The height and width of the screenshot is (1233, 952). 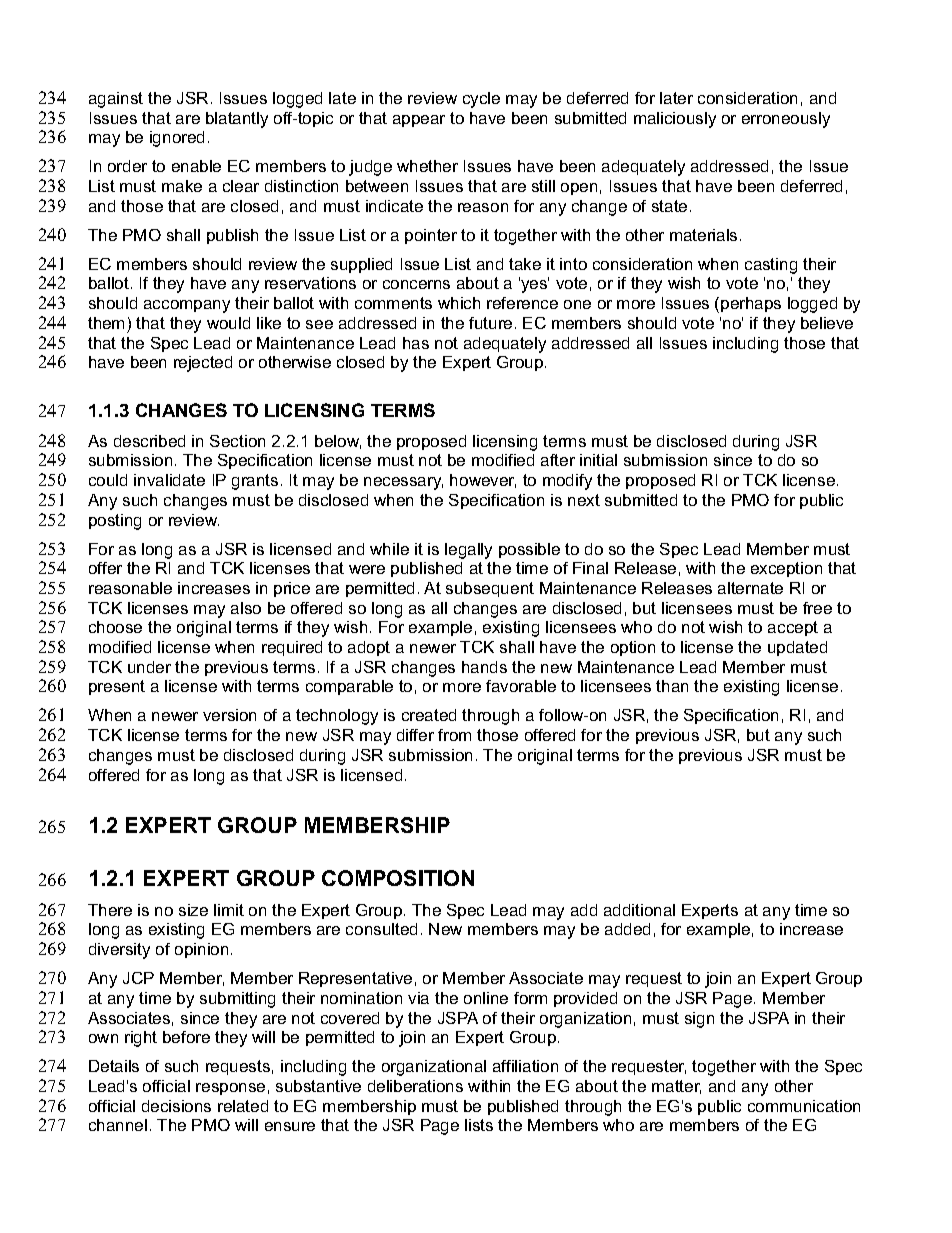 What do you see at coordinates (229, 715) in the screenshot?
I see `version` at bounding box center [229, 715].
